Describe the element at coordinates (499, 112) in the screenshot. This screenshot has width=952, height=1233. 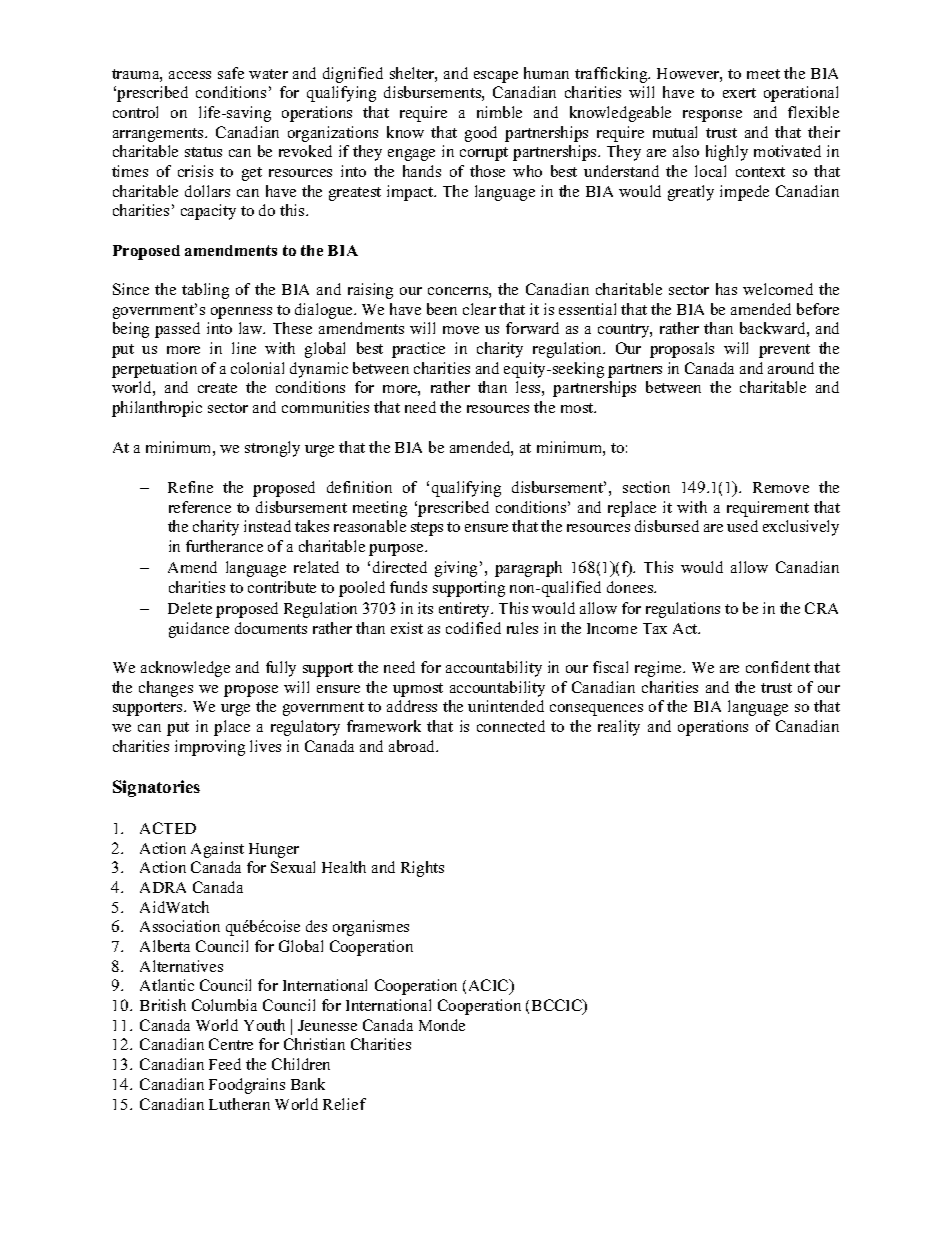
I see `nimble` at that location.
